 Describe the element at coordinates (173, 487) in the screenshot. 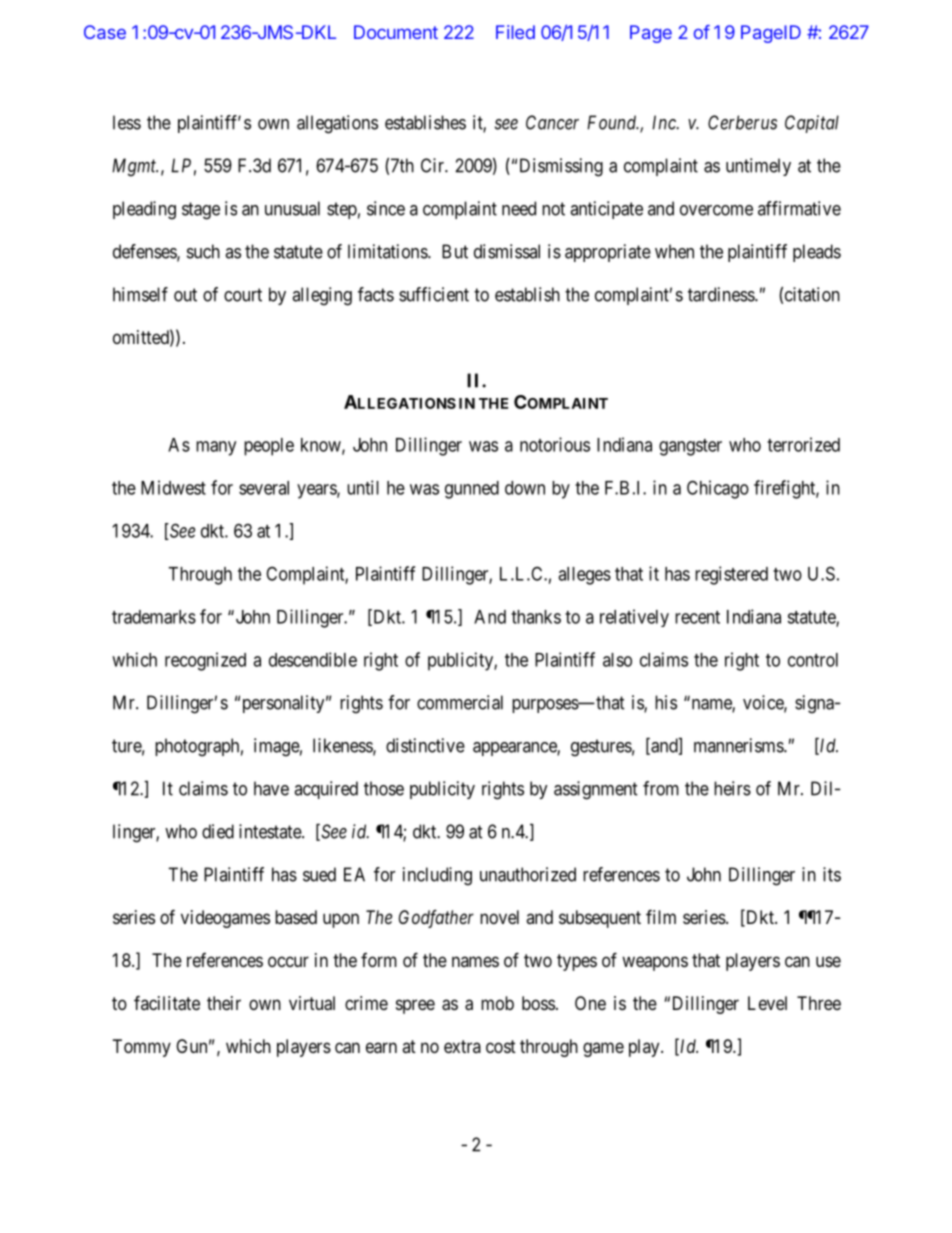

I see `Midwest` at that location.
